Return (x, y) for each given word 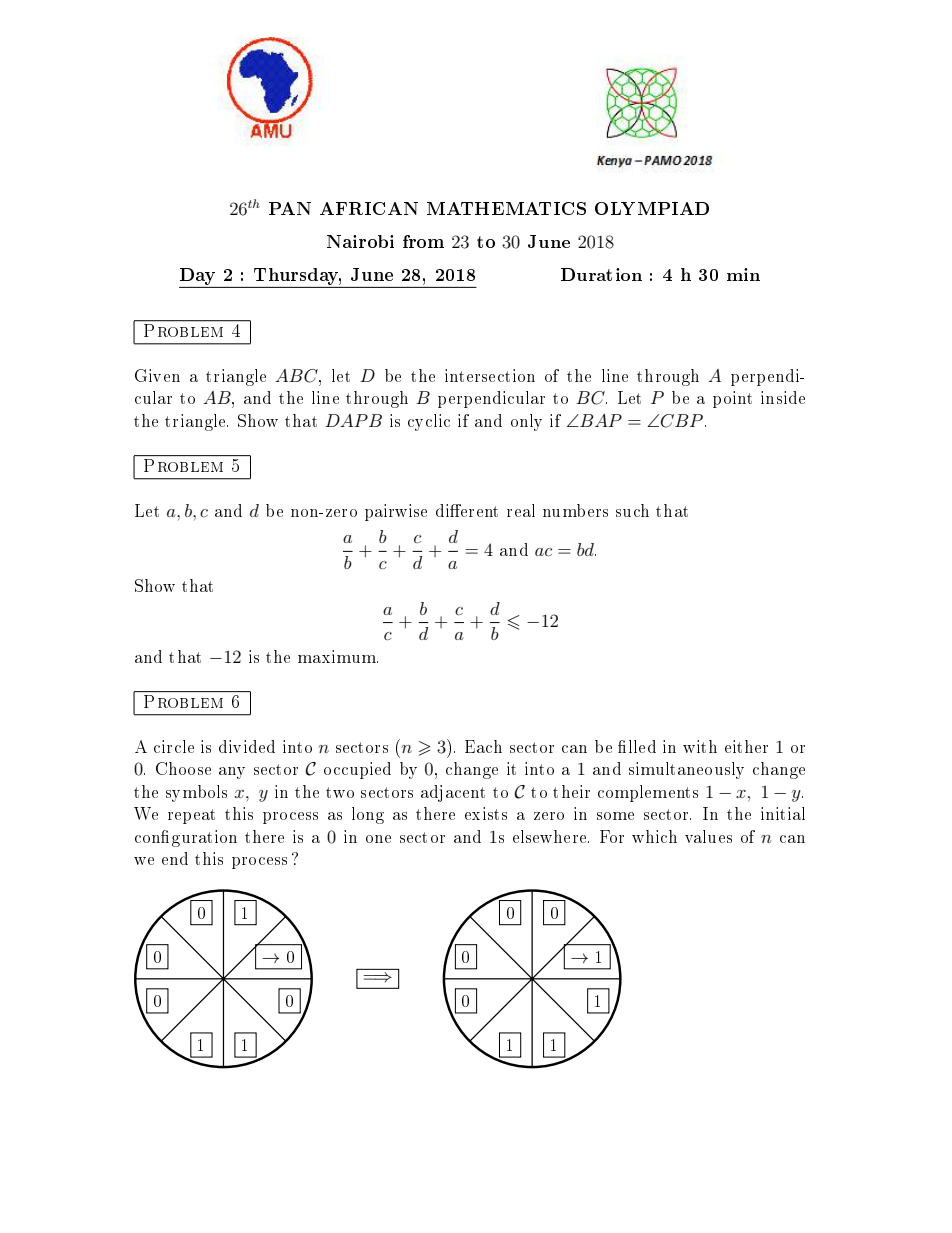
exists (486, 813)
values (708, 836)
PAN (290, 208)
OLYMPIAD (652, 208)
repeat (191, 816)
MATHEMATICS (506, 208)
